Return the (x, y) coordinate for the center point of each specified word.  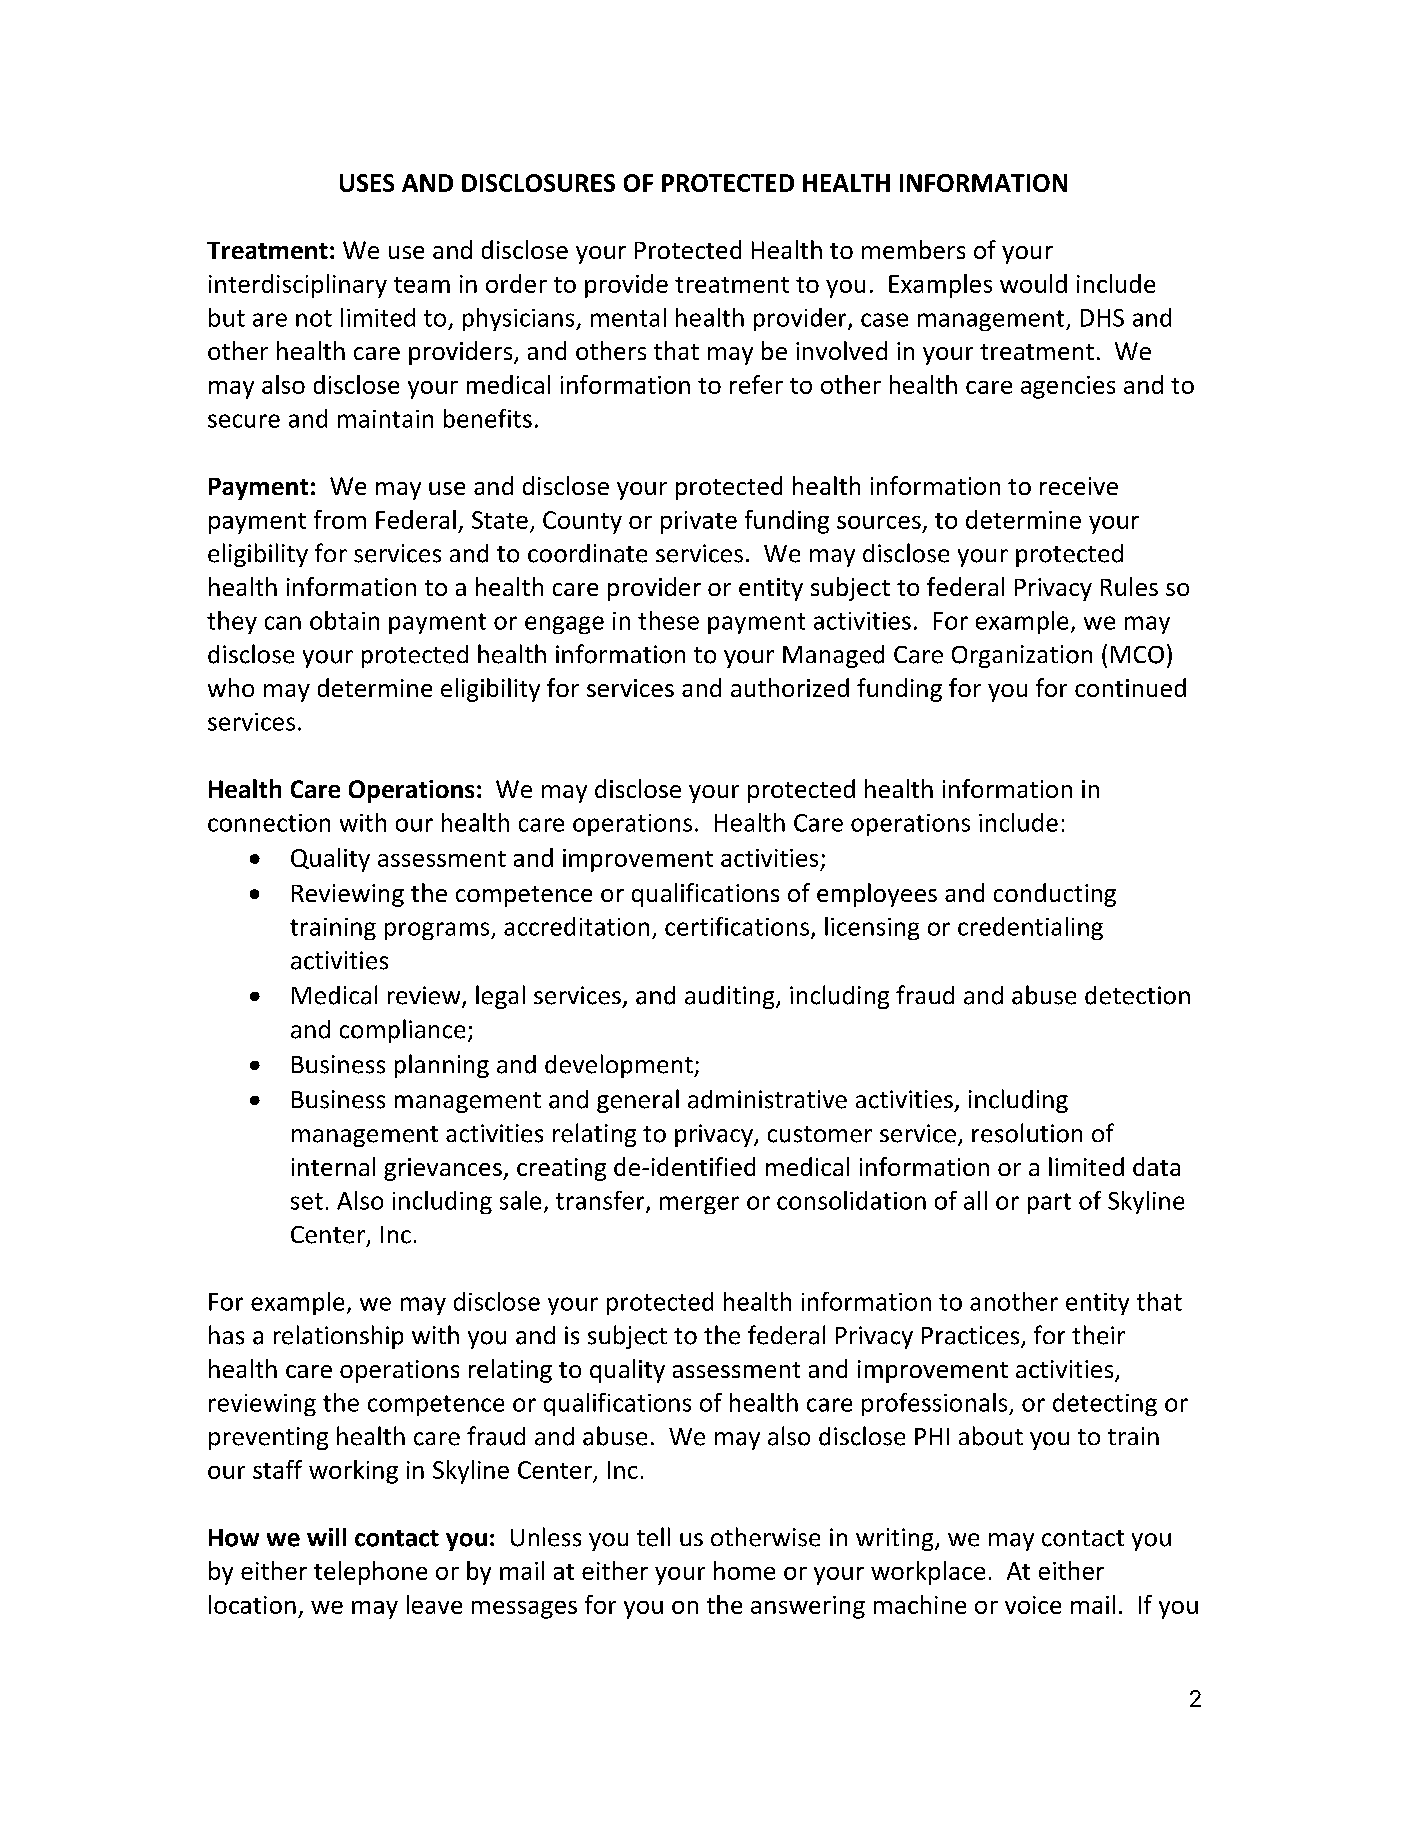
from (340, 519)
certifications (737, 926)
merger (699, 1205)
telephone (370, 1573)
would (1033, 283)
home (744, 1570)
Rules (1129, 586)
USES (367, 183)
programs (438, 931)
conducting (1055, 895)
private (699, 522)
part (1049, 1203)
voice (1033, 1605)
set (307, 1201)
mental (628, 317)
